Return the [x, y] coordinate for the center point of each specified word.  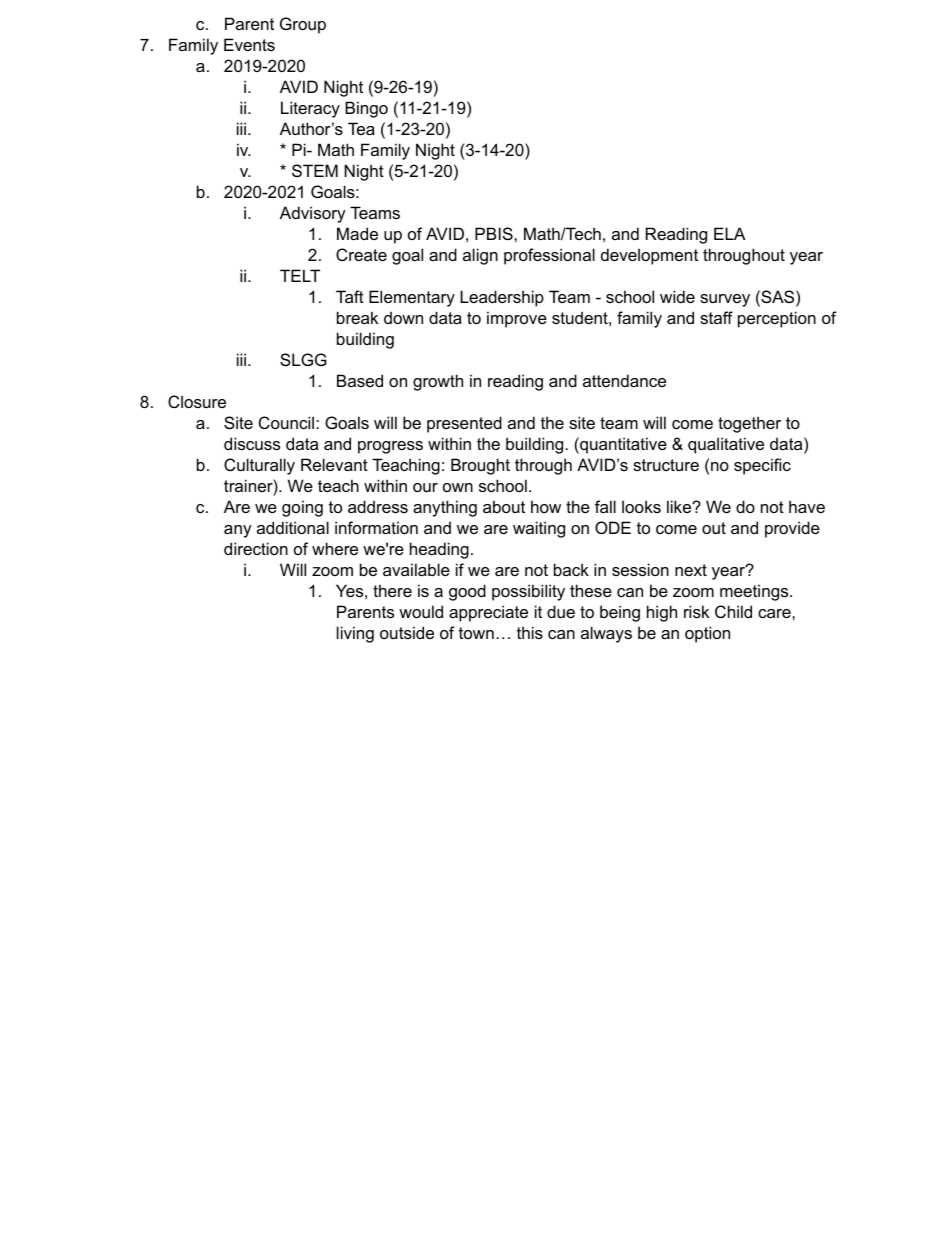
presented [464, 424]
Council [288, 422]
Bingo [366, 109]
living [355, 634]
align [480, 256]
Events [249, 44]
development [649, 256]
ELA [730, 233]
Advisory [313, 214]
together [749, 424]
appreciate [488, 613]
